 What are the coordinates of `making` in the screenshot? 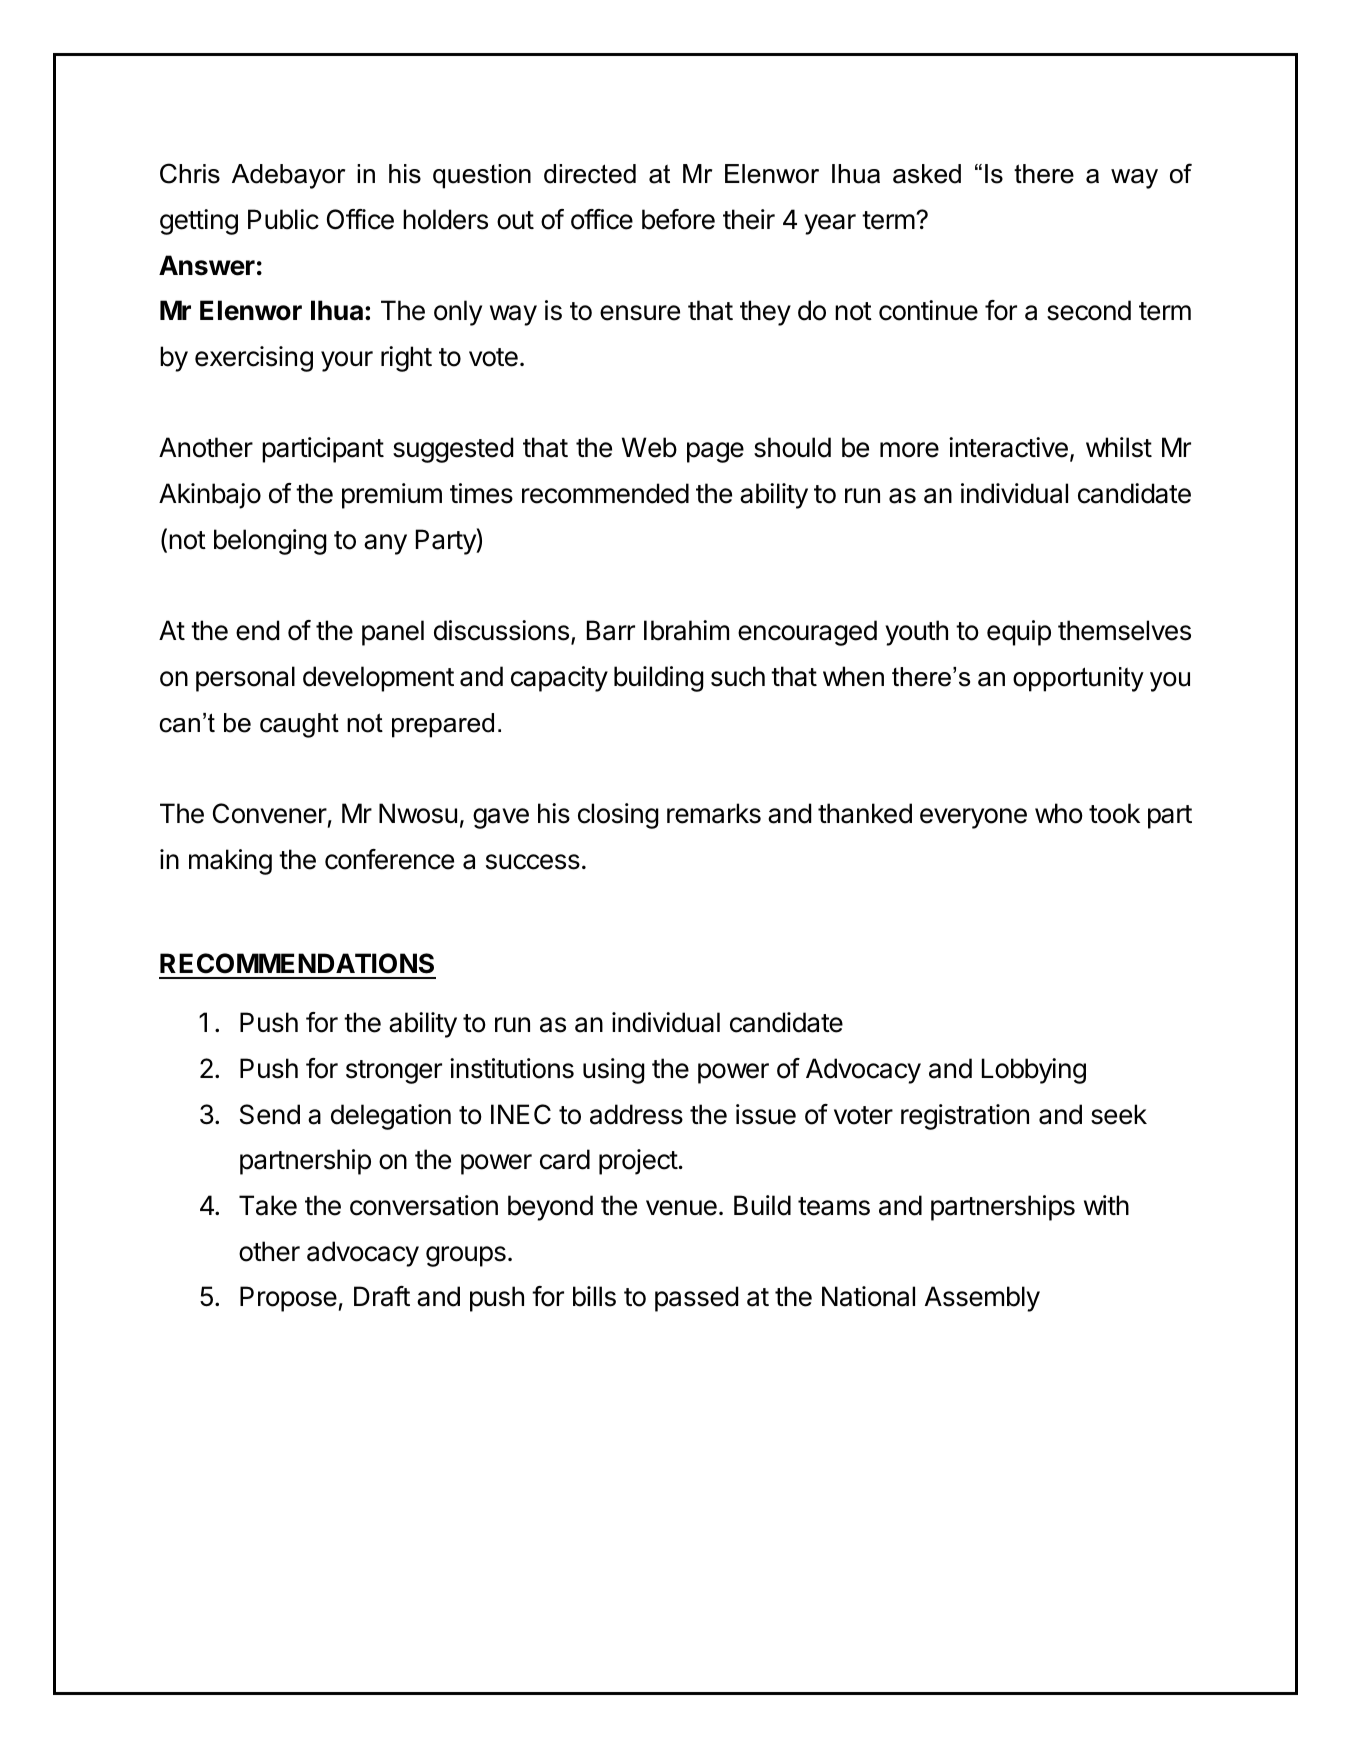 It's located at (230, 862).
